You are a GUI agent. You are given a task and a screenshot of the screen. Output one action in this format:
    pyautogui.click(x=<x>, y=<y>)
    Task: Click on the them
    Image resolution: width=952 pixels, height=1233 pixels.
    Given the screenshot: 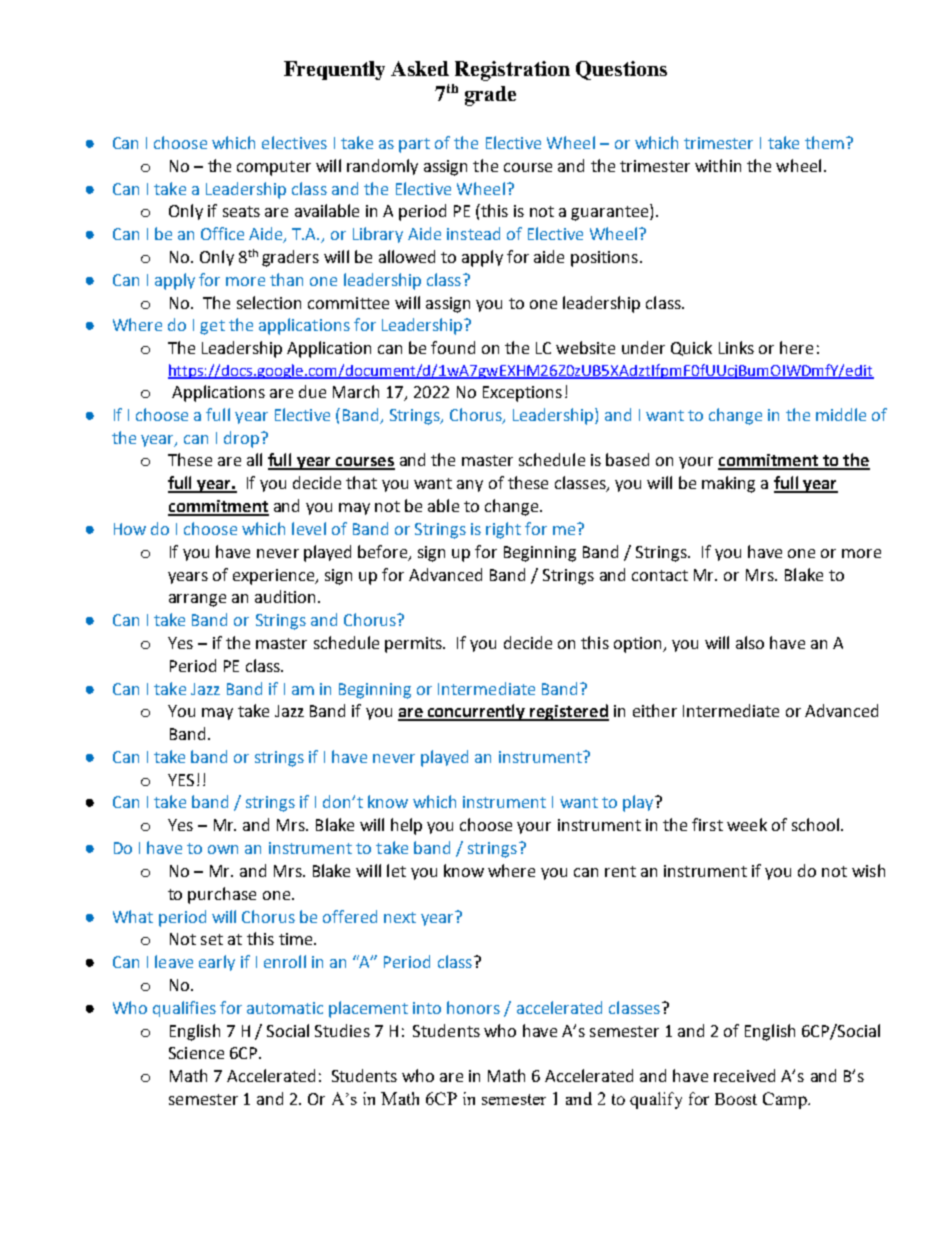 What is the action you would take?
    pyautogui.click(x=824, y=142)
